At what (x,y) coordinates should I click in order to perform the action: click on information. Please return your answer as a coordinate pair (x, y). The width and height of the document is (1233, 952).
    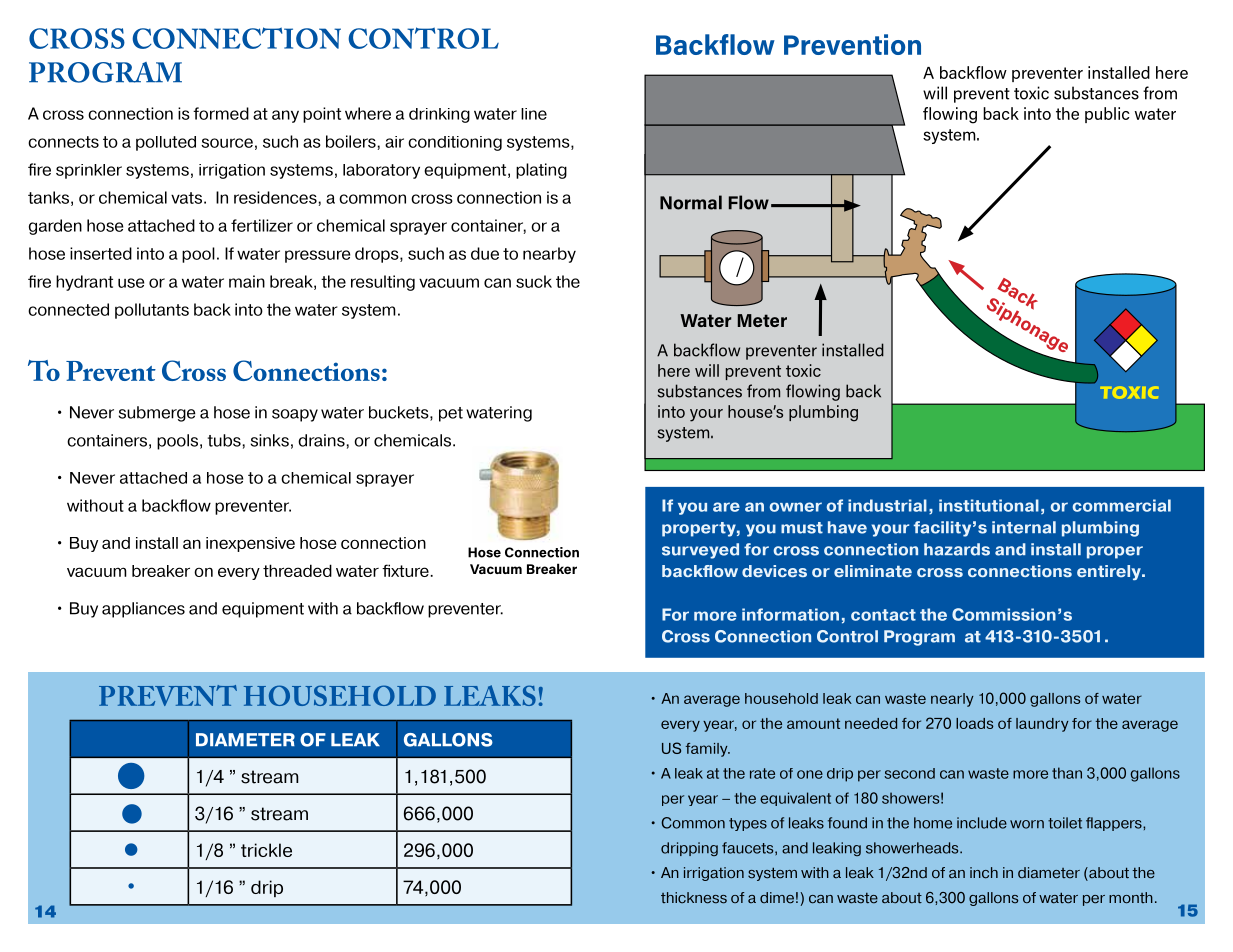
    Looking at the image, I should click on (790, 614).
